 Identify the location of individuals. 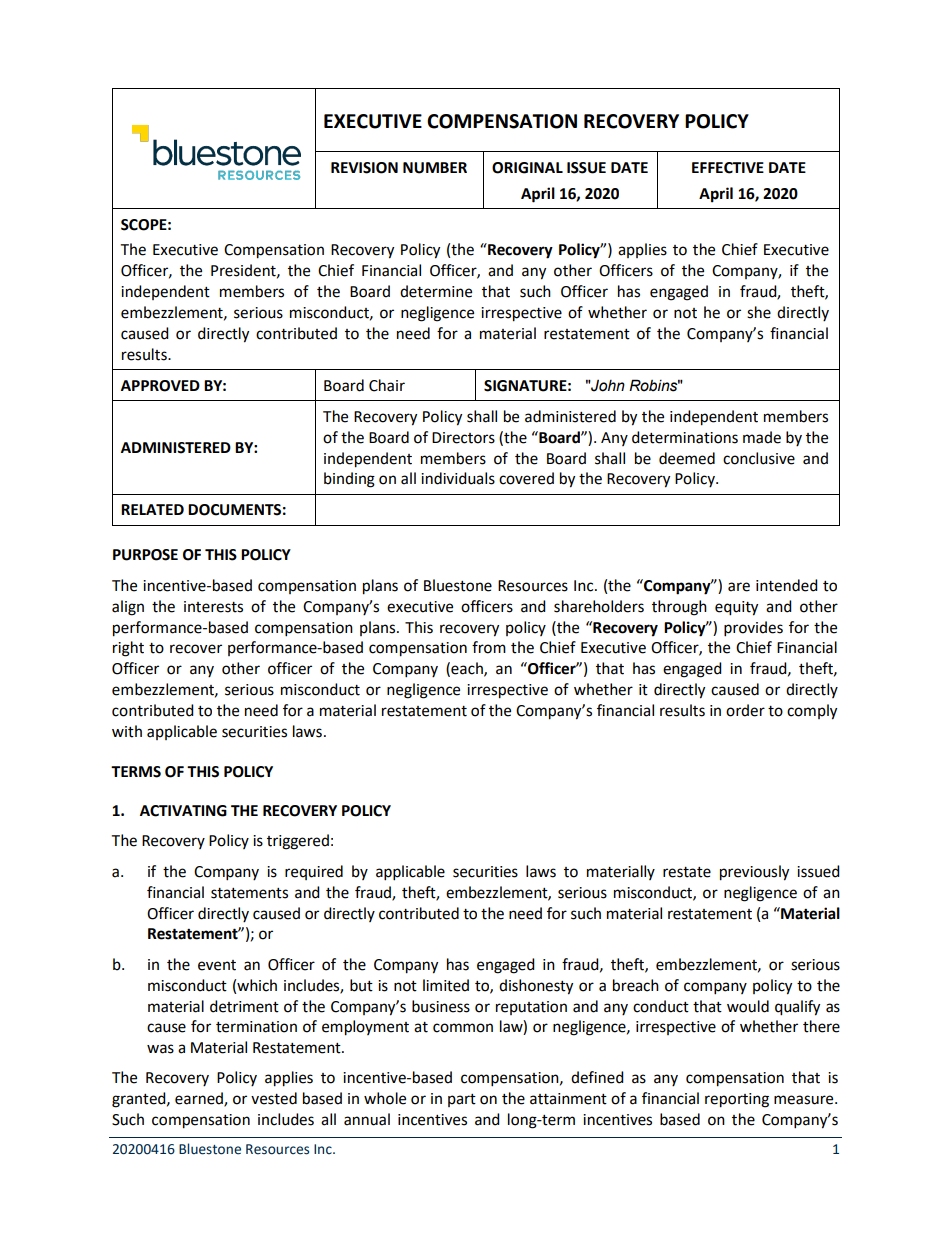
(458, 478).
